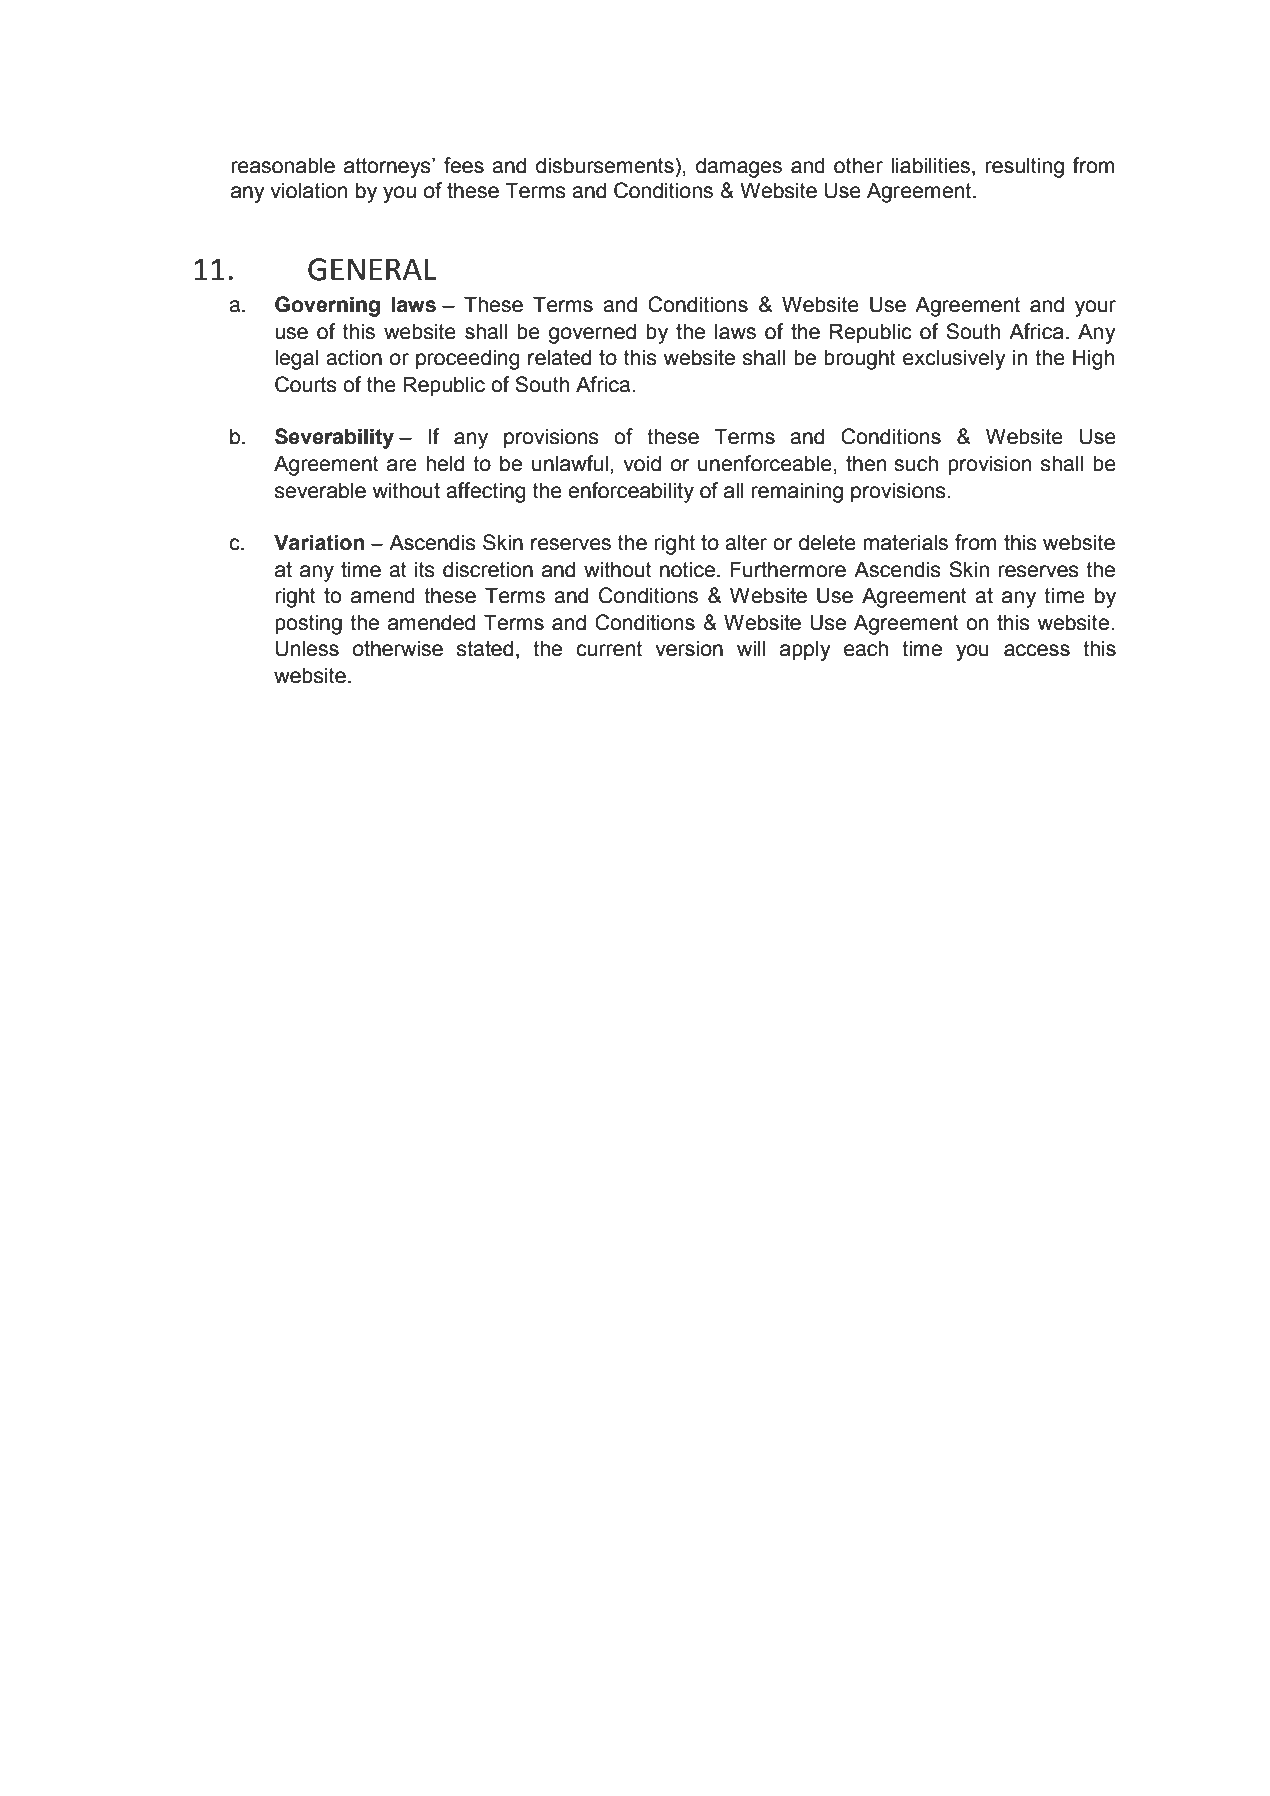 The image size is (1270, 1796). Describe the element at coordinates (642, 463) in the page. I see `void` at that location.
